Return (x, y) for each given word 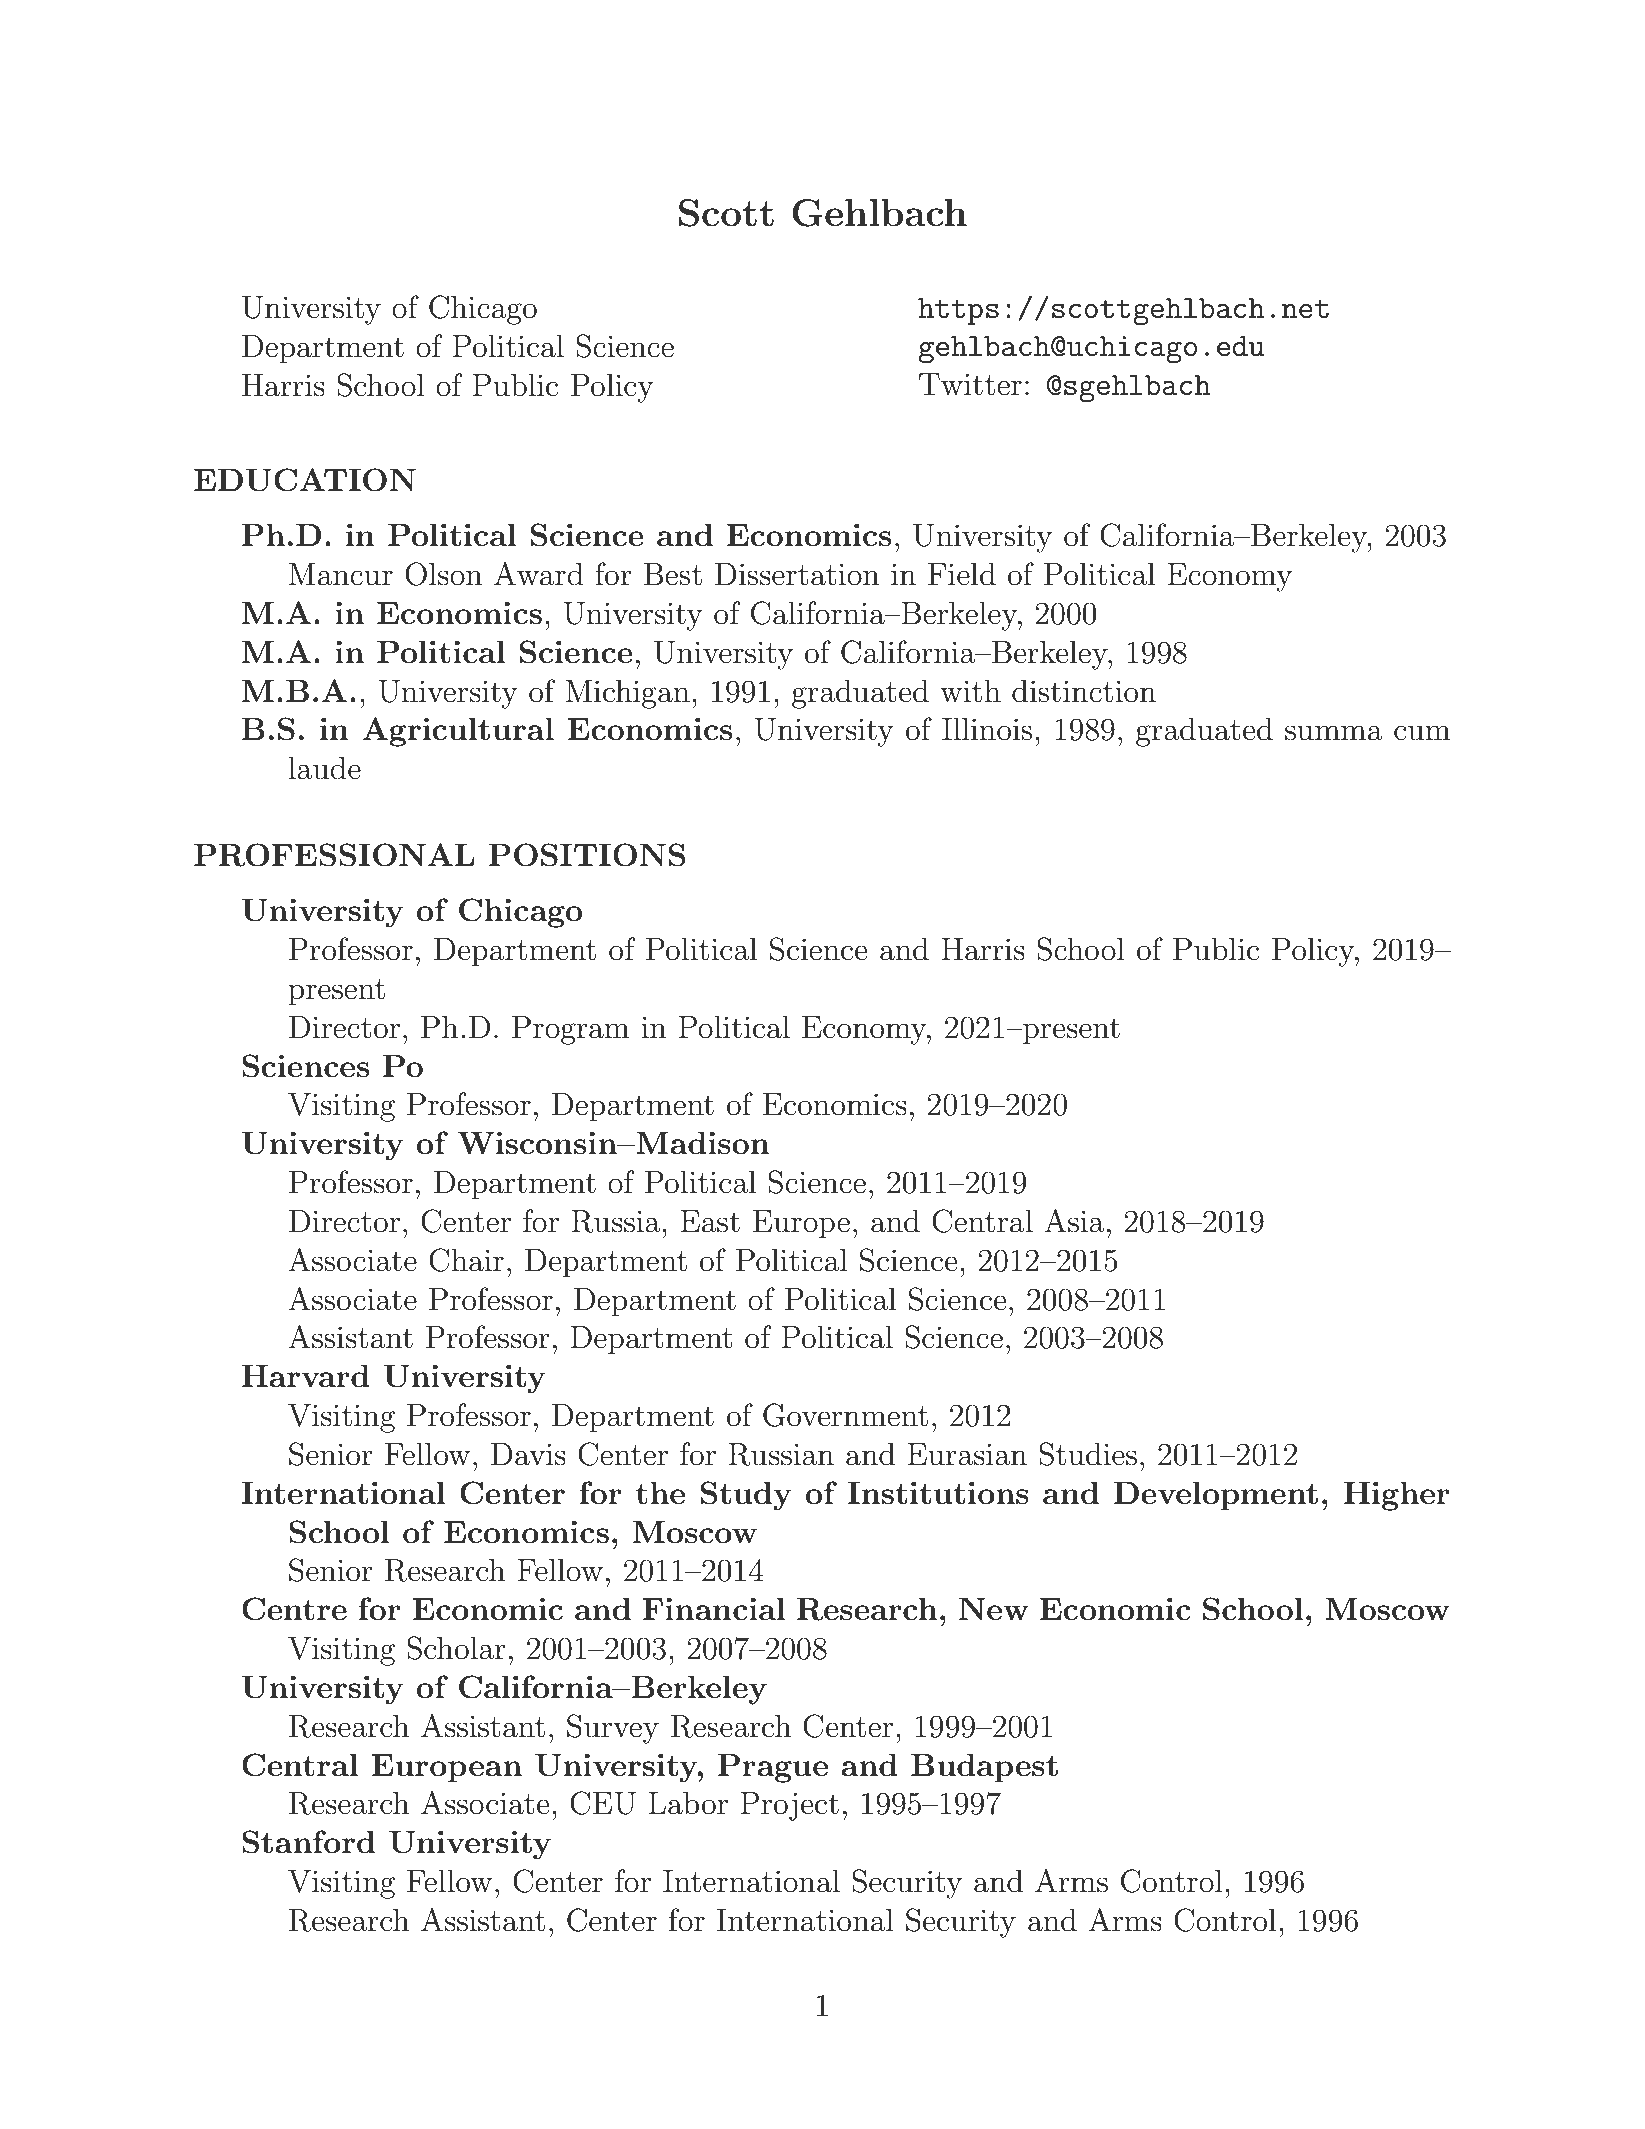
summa (1334, 733)
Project (789, 1806)
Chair (466, 1260)
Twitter (970, 384)
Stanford (308, 1842)
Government (845, 1415)
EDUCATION (305, 480)
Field (962, 574)
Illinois (987, 729)
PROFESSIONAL (334, 855)
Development (1216, 1496)
